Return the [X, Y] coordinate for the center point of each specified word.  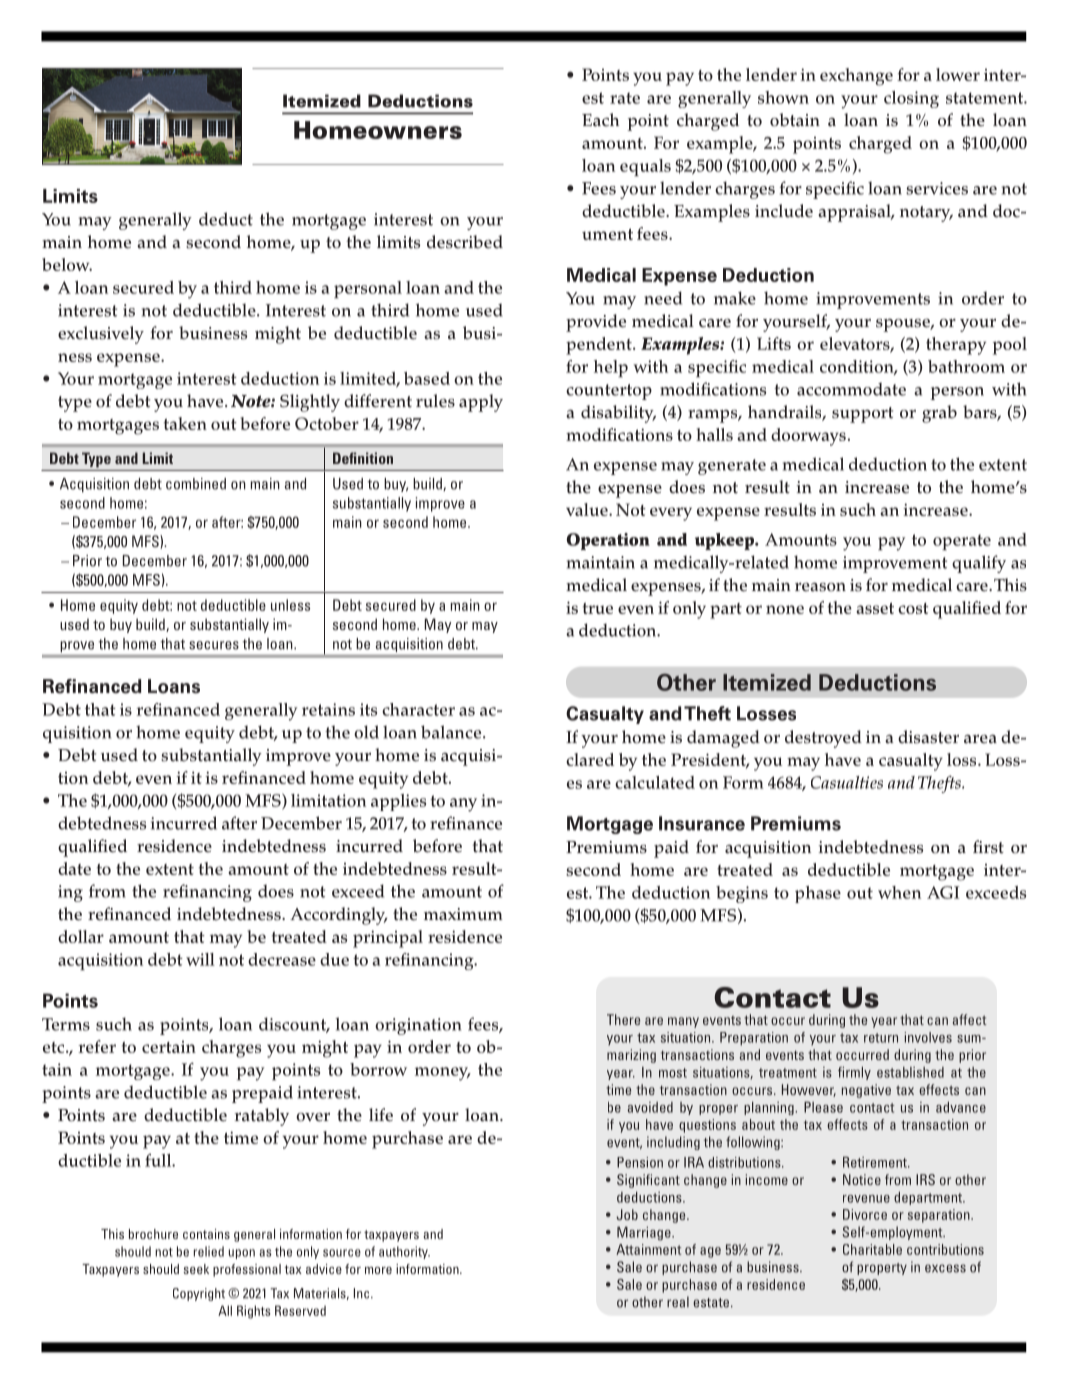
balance [452, 732]
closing [911, 99]
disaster [928, 737]
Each [600, 120]
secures [214, 645]
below [67, 264]
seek [196, 1269]
